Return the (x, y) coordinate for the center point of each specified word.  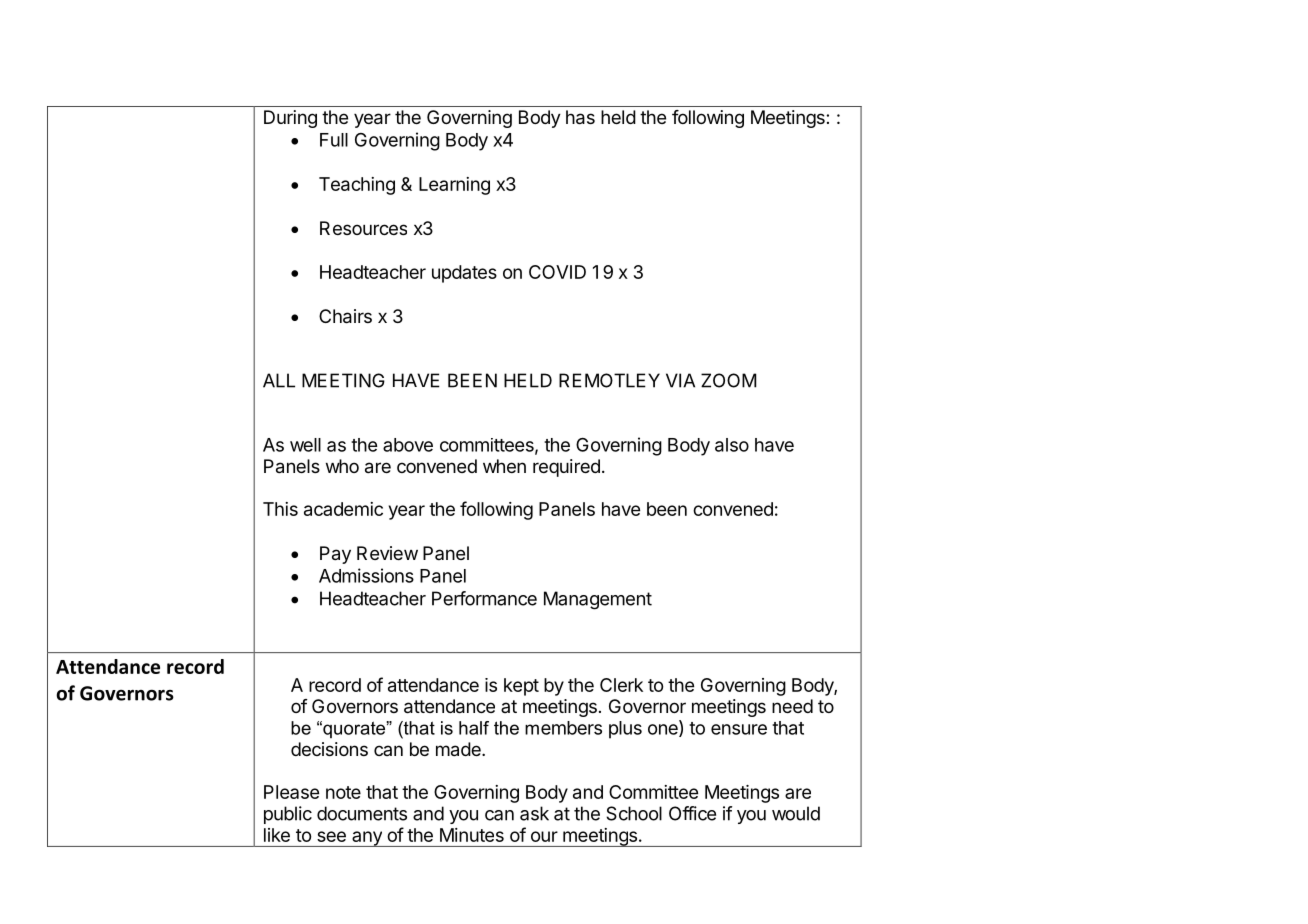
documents (362, 813)
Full (334, 140)
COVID (557, 272)
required (566, 468)
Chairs (345, 316)
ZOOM (729, 380)
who (342, 466)
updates (464, 274)
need (792, 706)
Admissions (366, 575)
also (732, 445)
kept (521, 687)
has (580, 117)
